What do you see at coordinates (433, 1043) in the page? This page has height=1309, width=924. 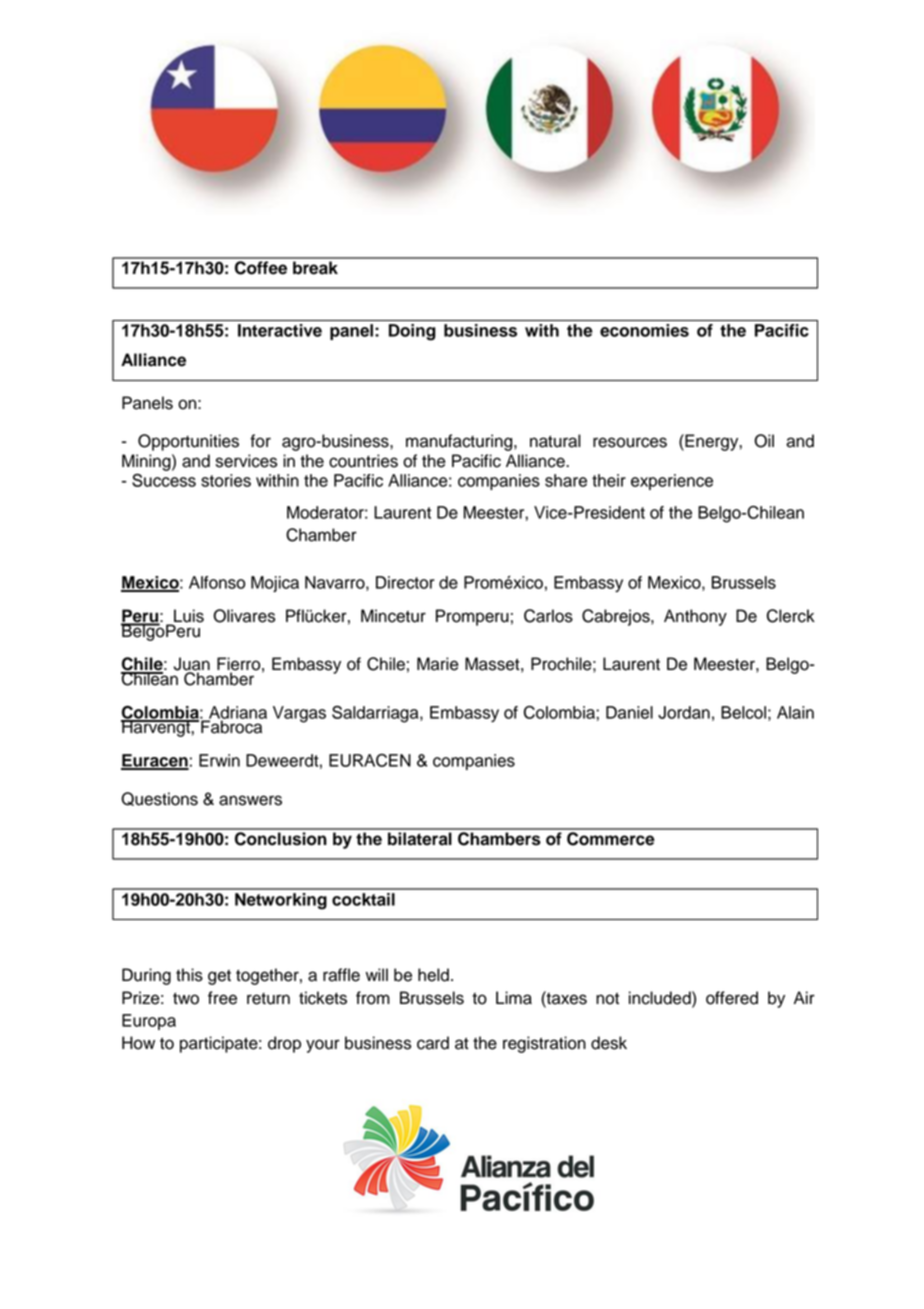 I see `card` at bounding box center [433, 1043].
